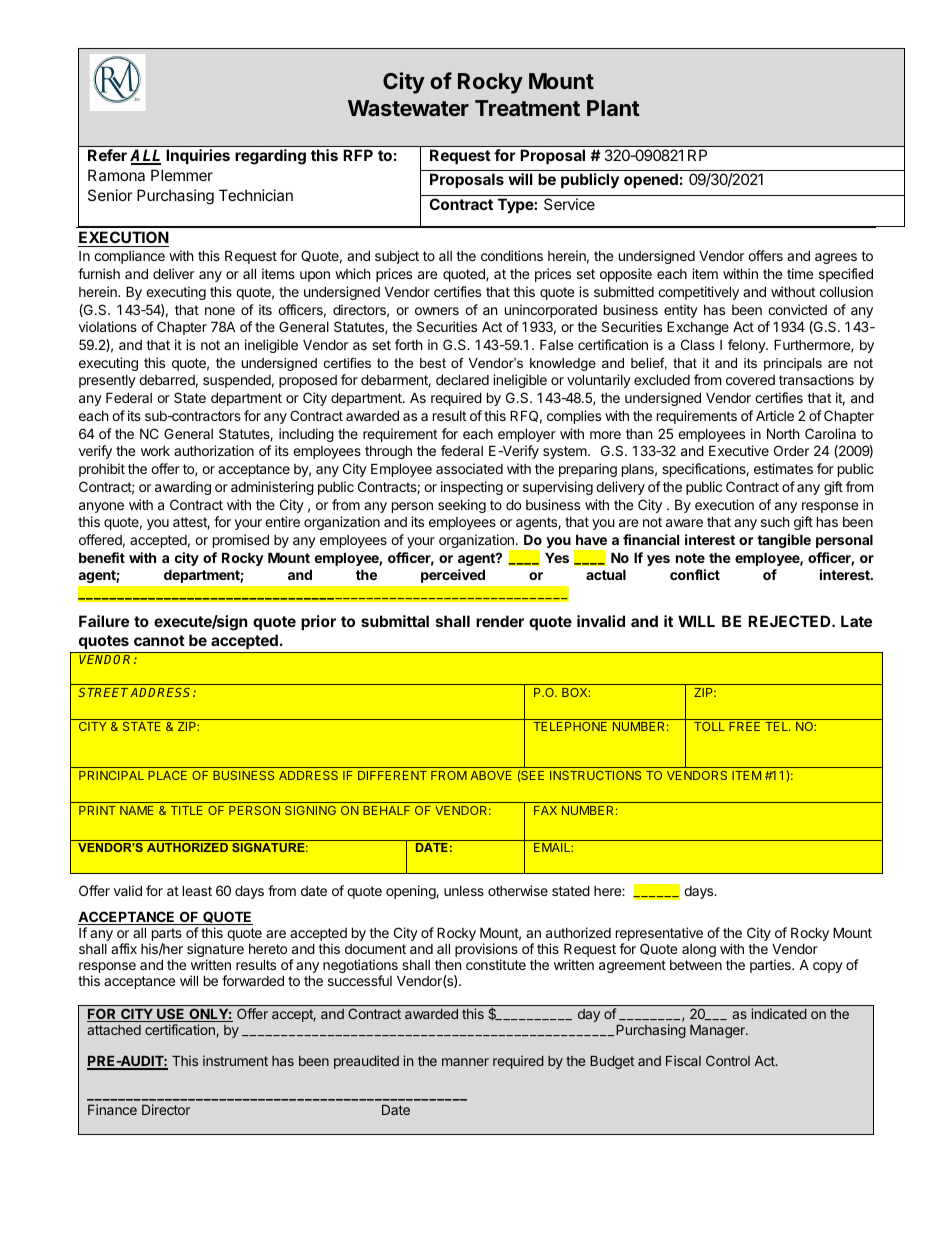 This image has width=952, height=1233. Describe the element at coordinates (235, 1060) in the image. I see `instrument` at that location.
